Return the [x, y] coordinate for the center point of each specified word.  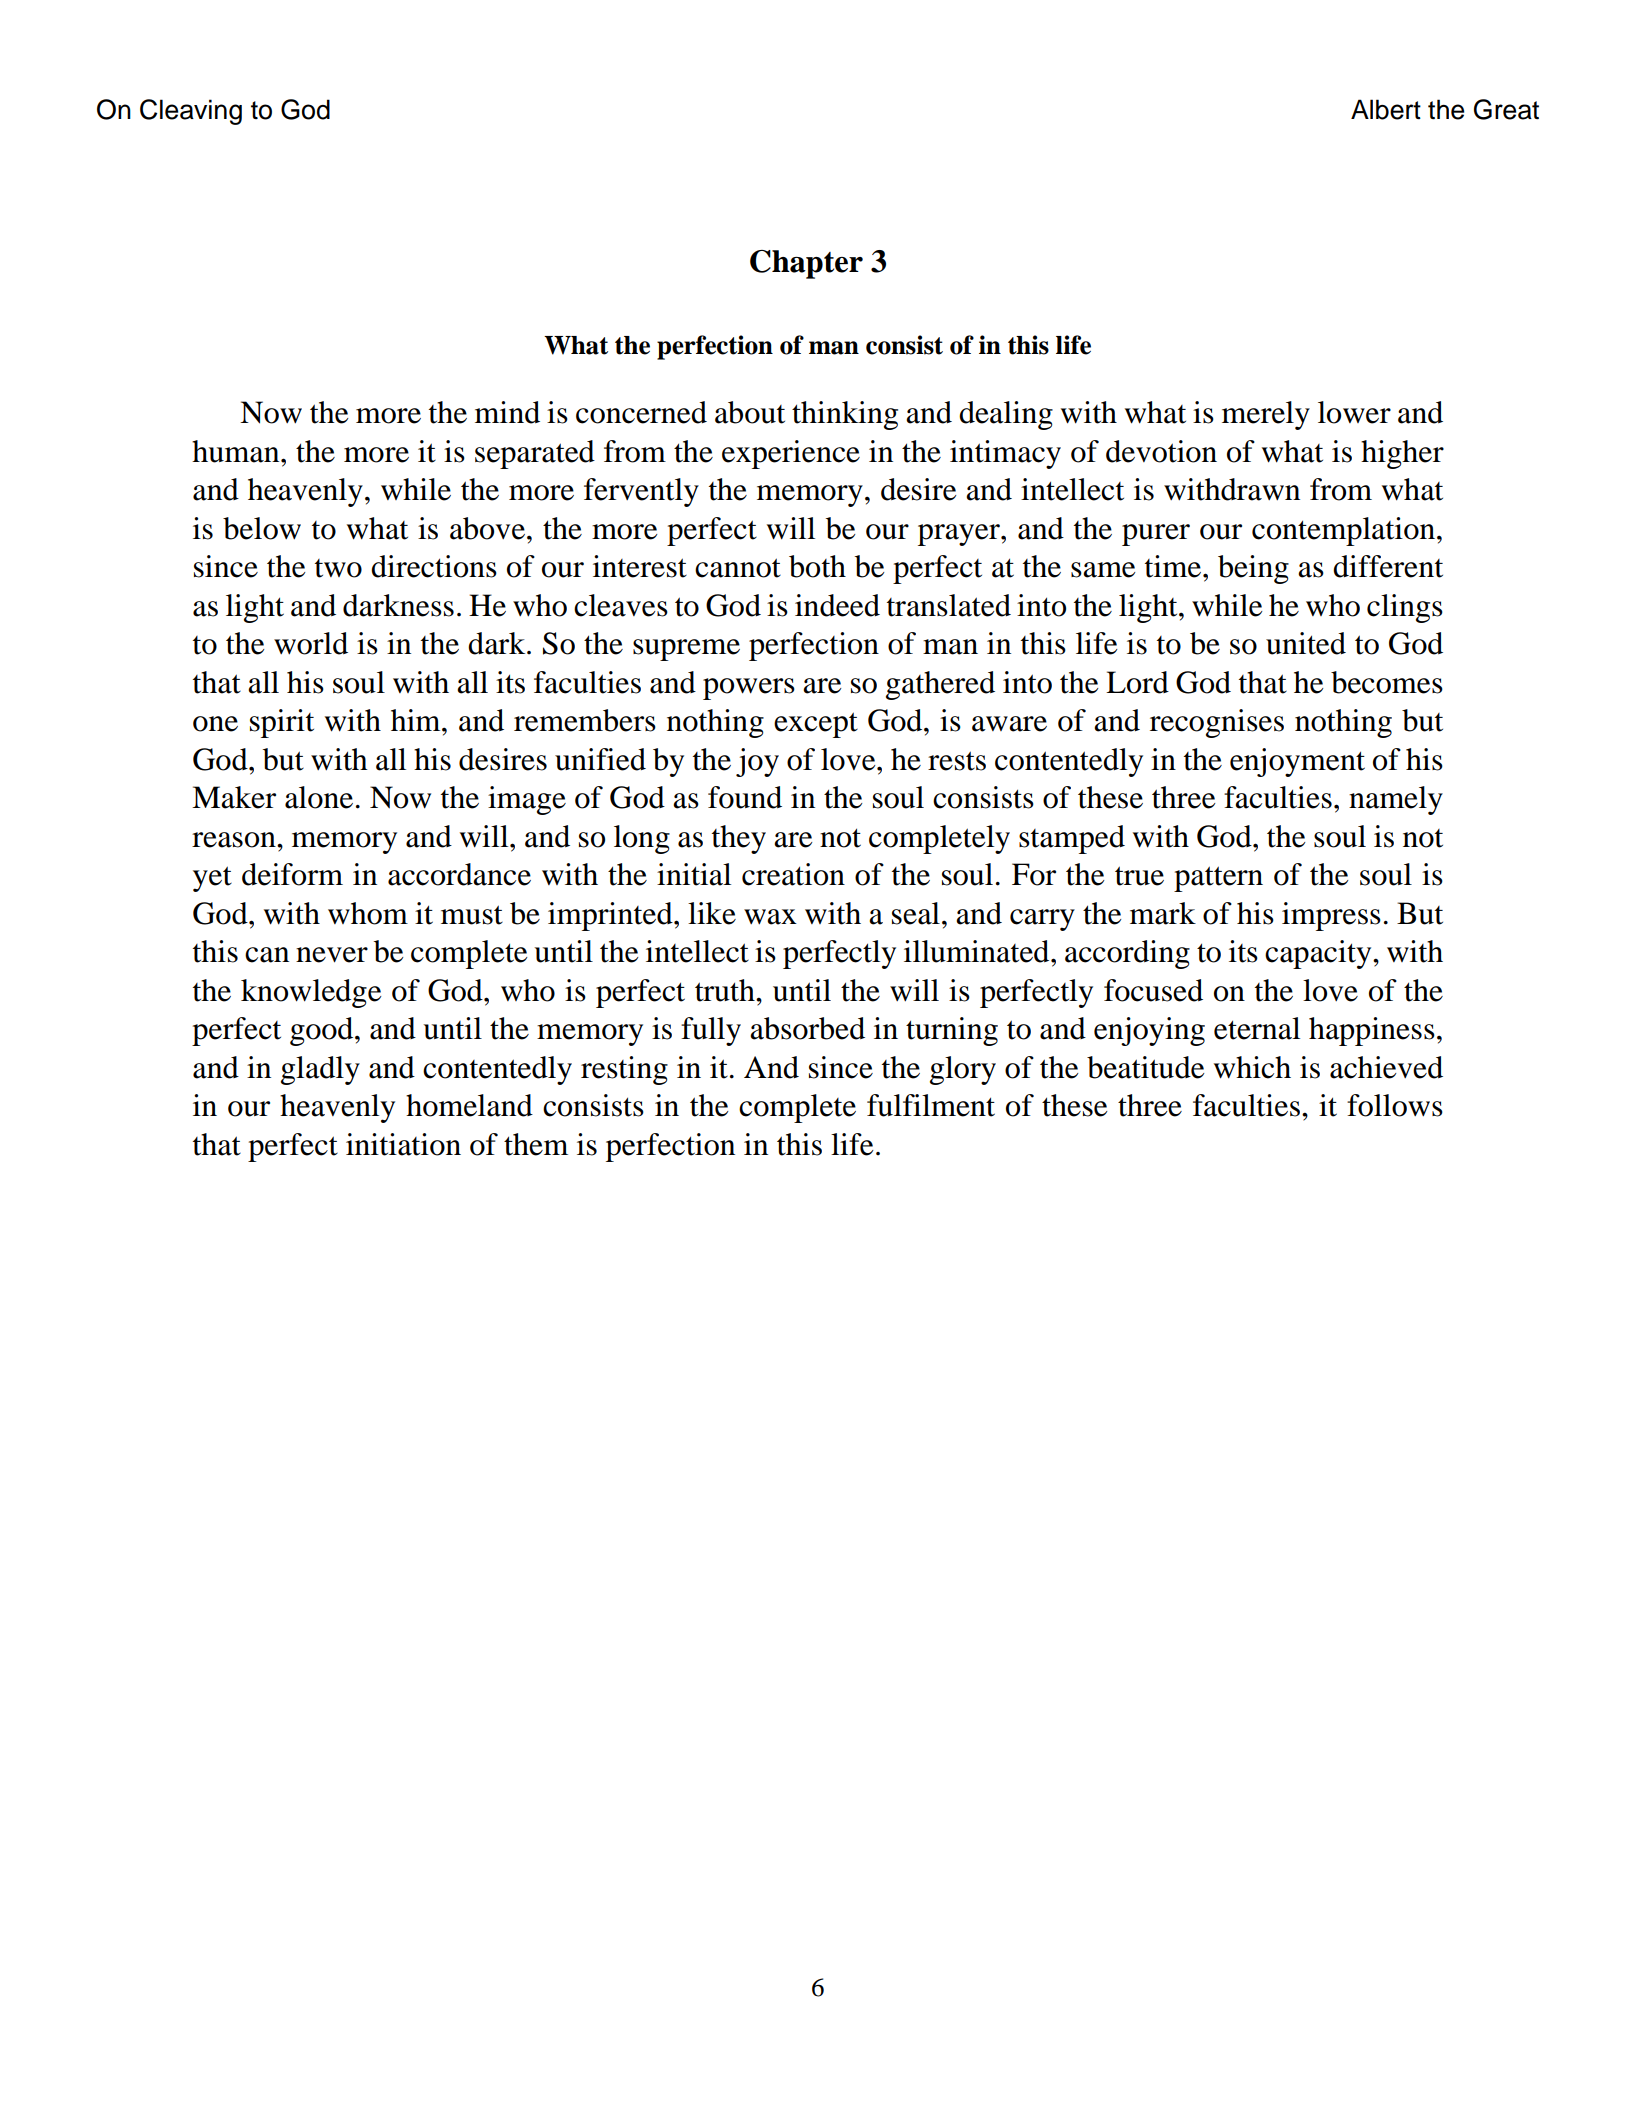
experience [791, 454]
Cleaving [191, 112]
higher [1402, 454]
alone [319, 797]
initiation [403, 1144]
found [745, 797]
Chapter [806, 264]
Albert [1386, 109]
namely [1396, 800]
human [237, 451]
